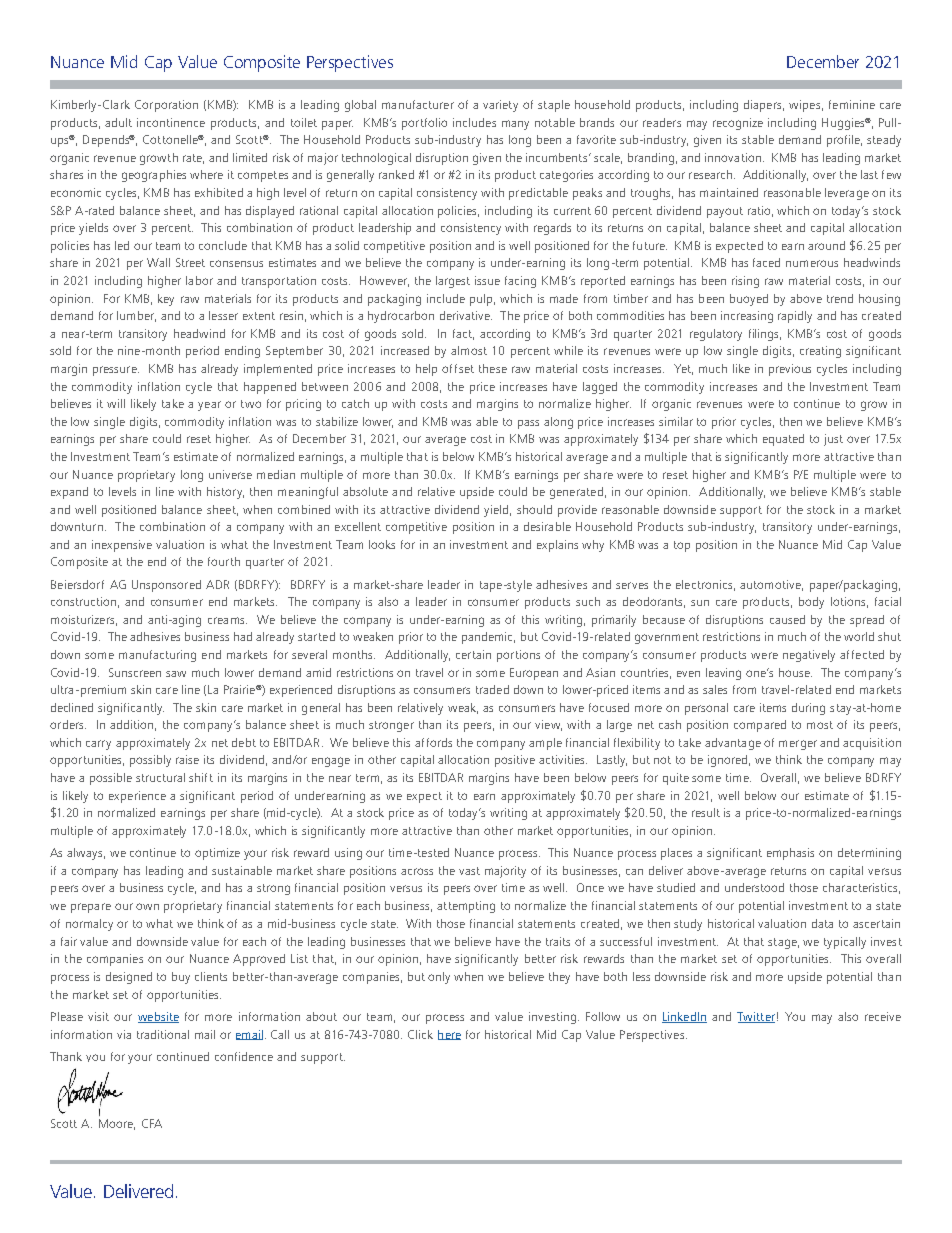  I want to click on recognize, so click(738, 124).
